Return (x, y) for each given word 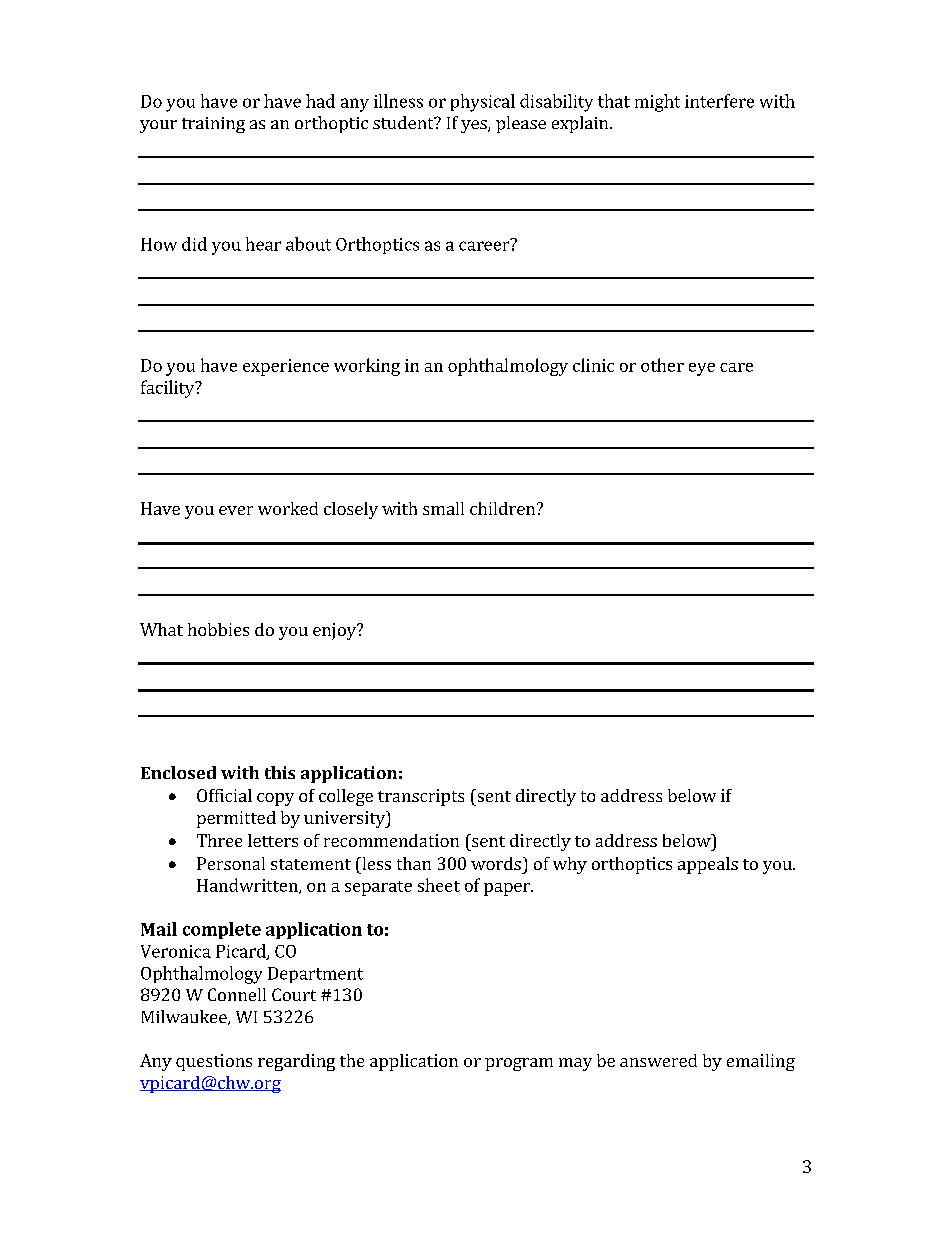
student (404, 122)
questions (214, 1062)
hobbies (218, 629)
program (519, 1064)
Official (224, 795)
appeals (708, 865)
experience (286, 367)
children (504, 508)
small (443, 508)
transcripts (421, 797)
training (213, 125)
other (662, 365)
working (367, 367)
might (657, 103)
